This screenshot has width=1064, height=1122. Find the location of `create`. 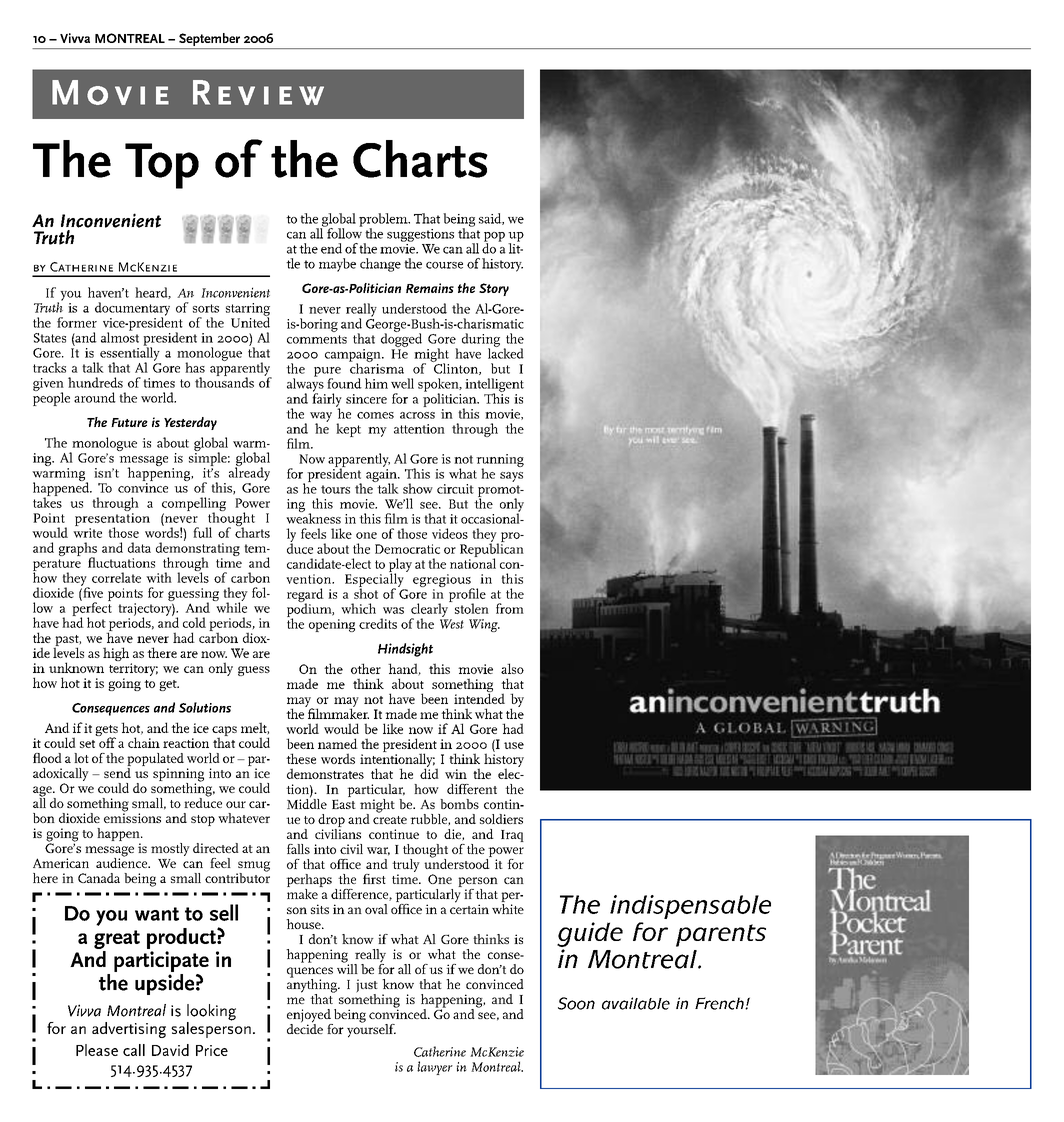

create is located at coordinates (390, 820).
